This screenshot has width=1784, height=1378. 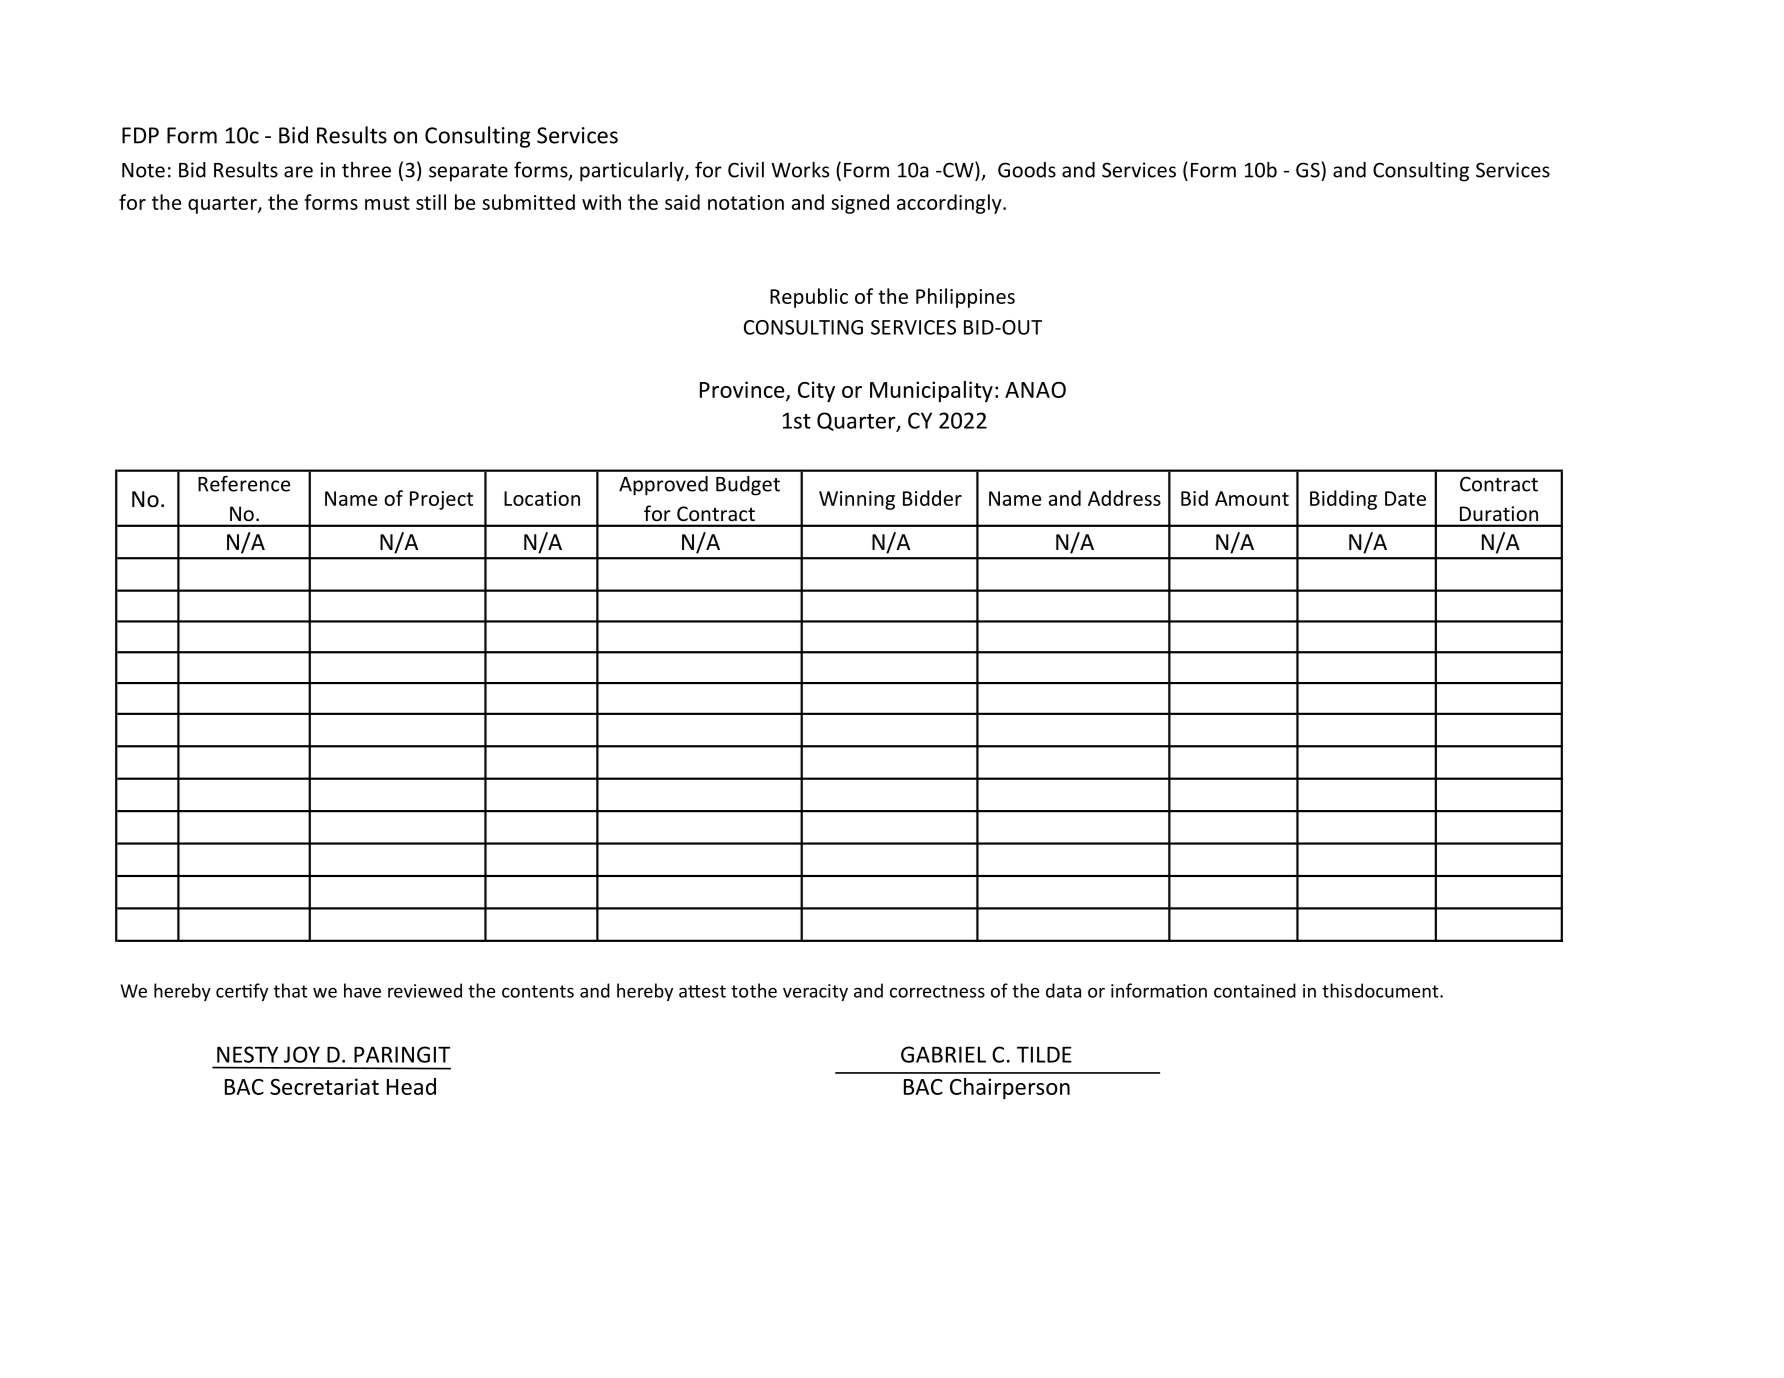 What do you see at coordinates (1255, 990) in the screenshot?
I see `contained` at bounding box center [1255, 990].
